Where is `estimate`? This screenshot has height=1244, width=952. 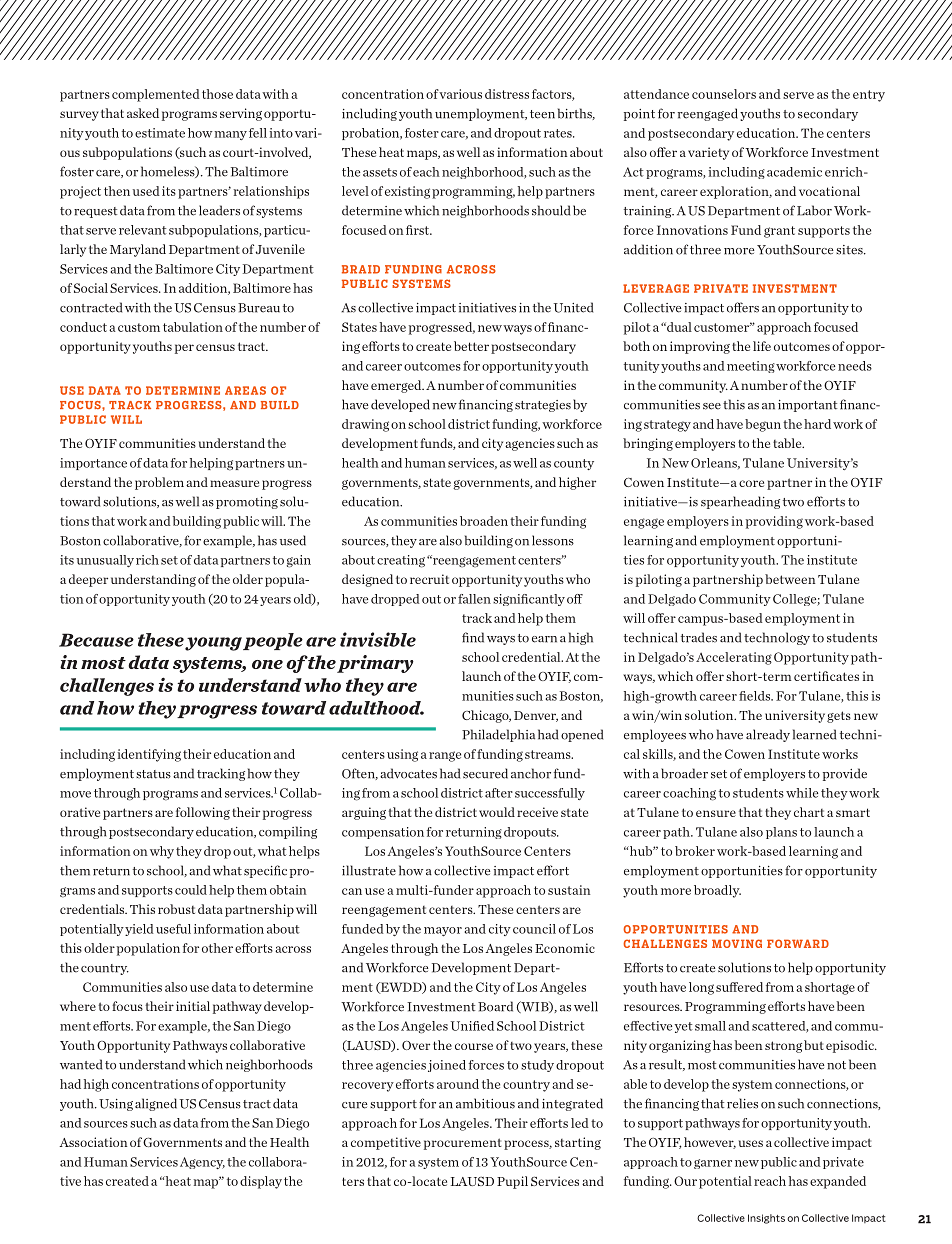 estimate is located at coordinates (160, 133).
